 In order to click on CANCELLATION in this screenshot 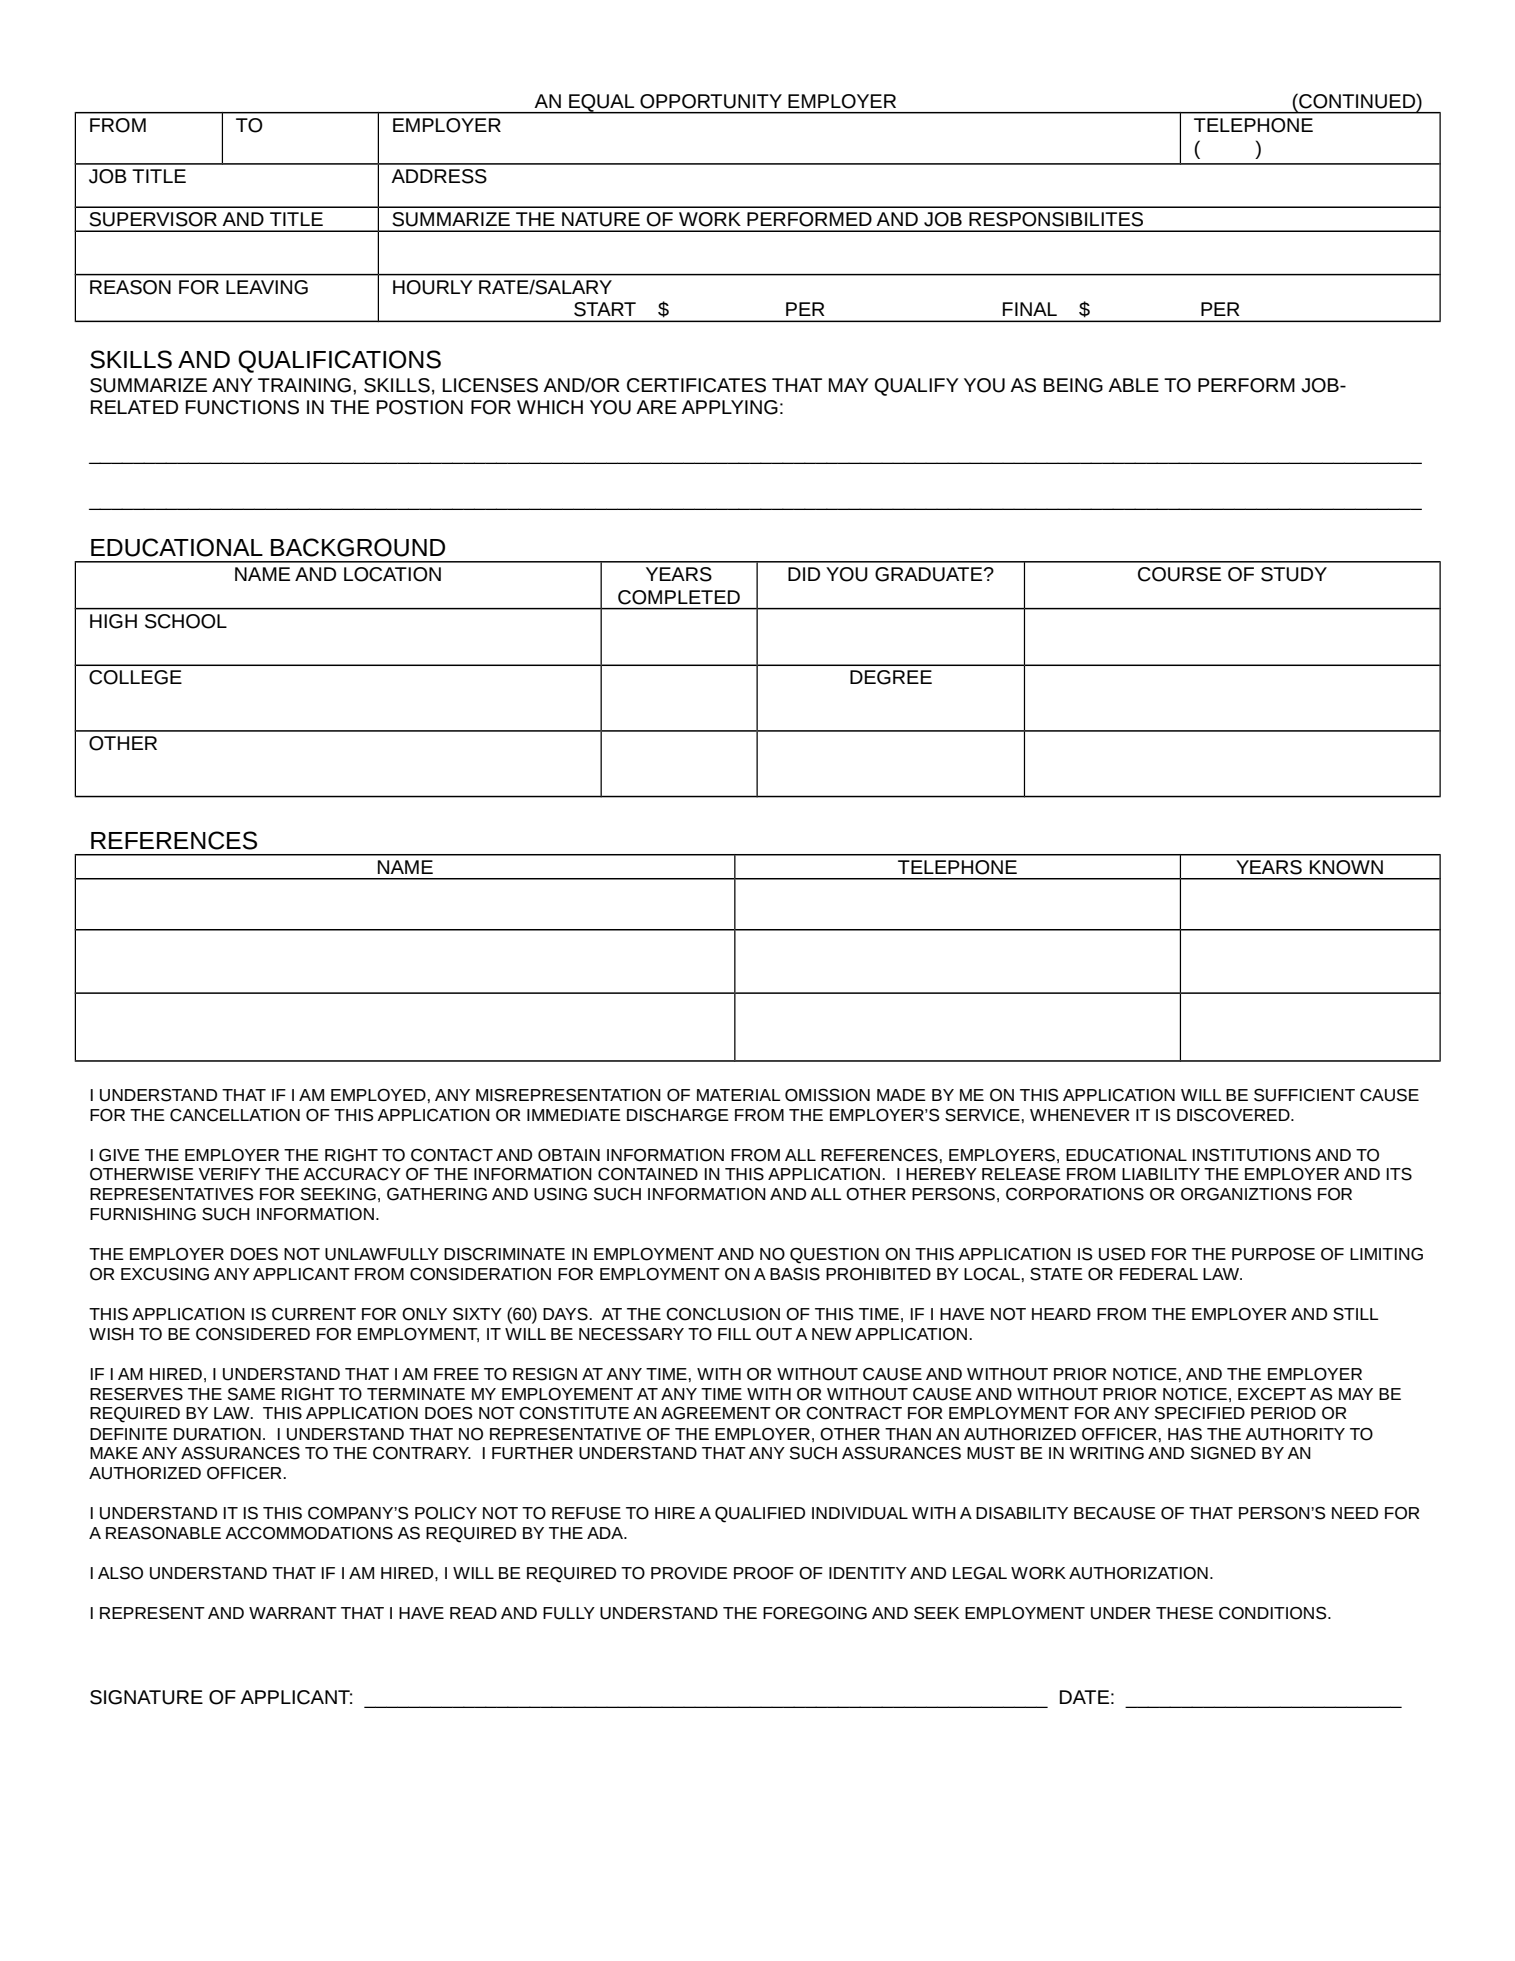, I will do `click(235, 1115)`.
